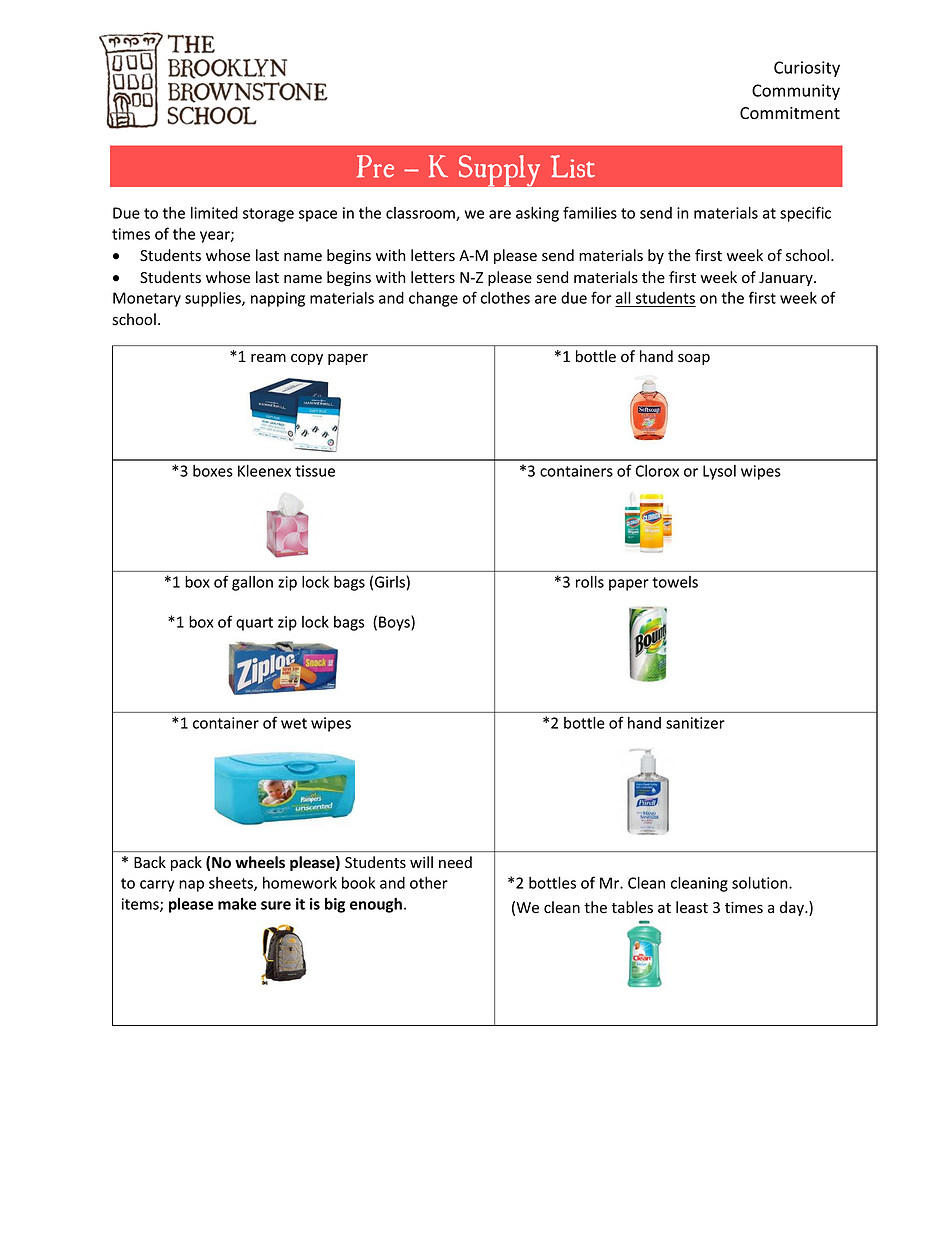 The height and width of the image is (1233, 952). Describe the element at coordinates (572, 166) in the image. I see `List` at that location.
